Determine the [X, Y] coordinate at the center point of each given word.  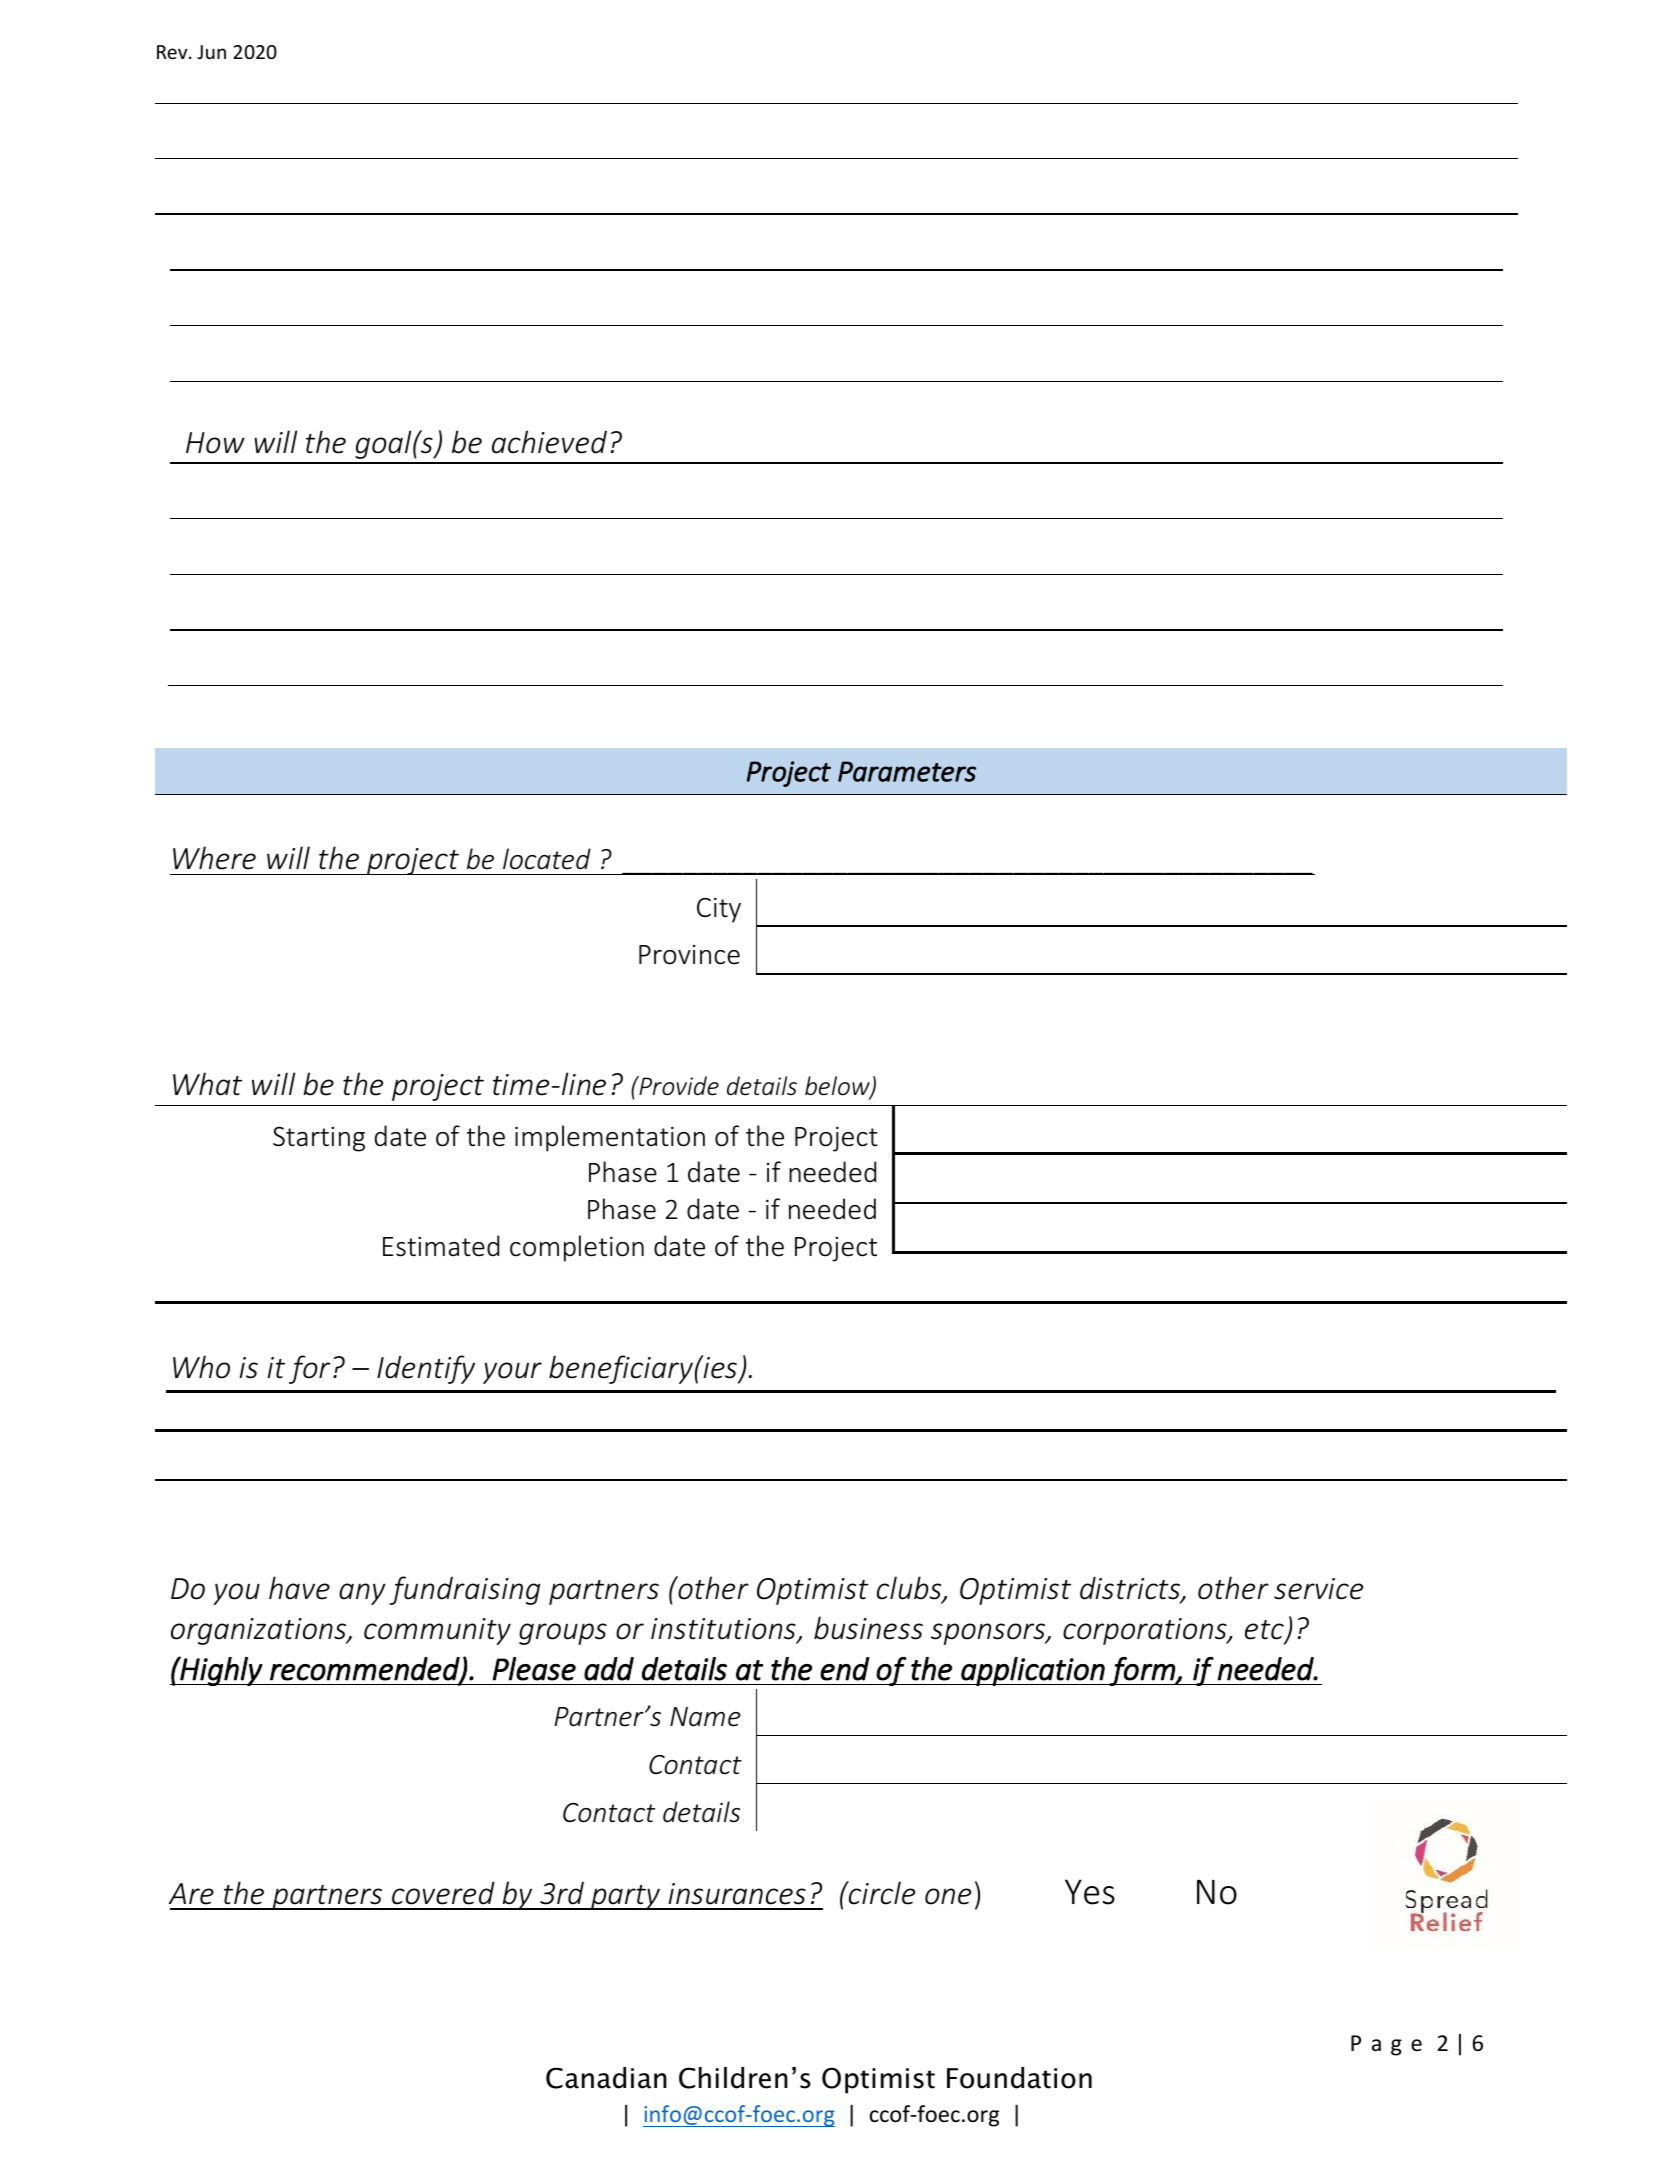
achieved [549, 442]
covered [443, 1893]
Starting [319, 1139]
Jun [211, 52]
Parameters [907, 771]
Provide [678, 1086]
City [719, 910]
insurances [737, 1894]
